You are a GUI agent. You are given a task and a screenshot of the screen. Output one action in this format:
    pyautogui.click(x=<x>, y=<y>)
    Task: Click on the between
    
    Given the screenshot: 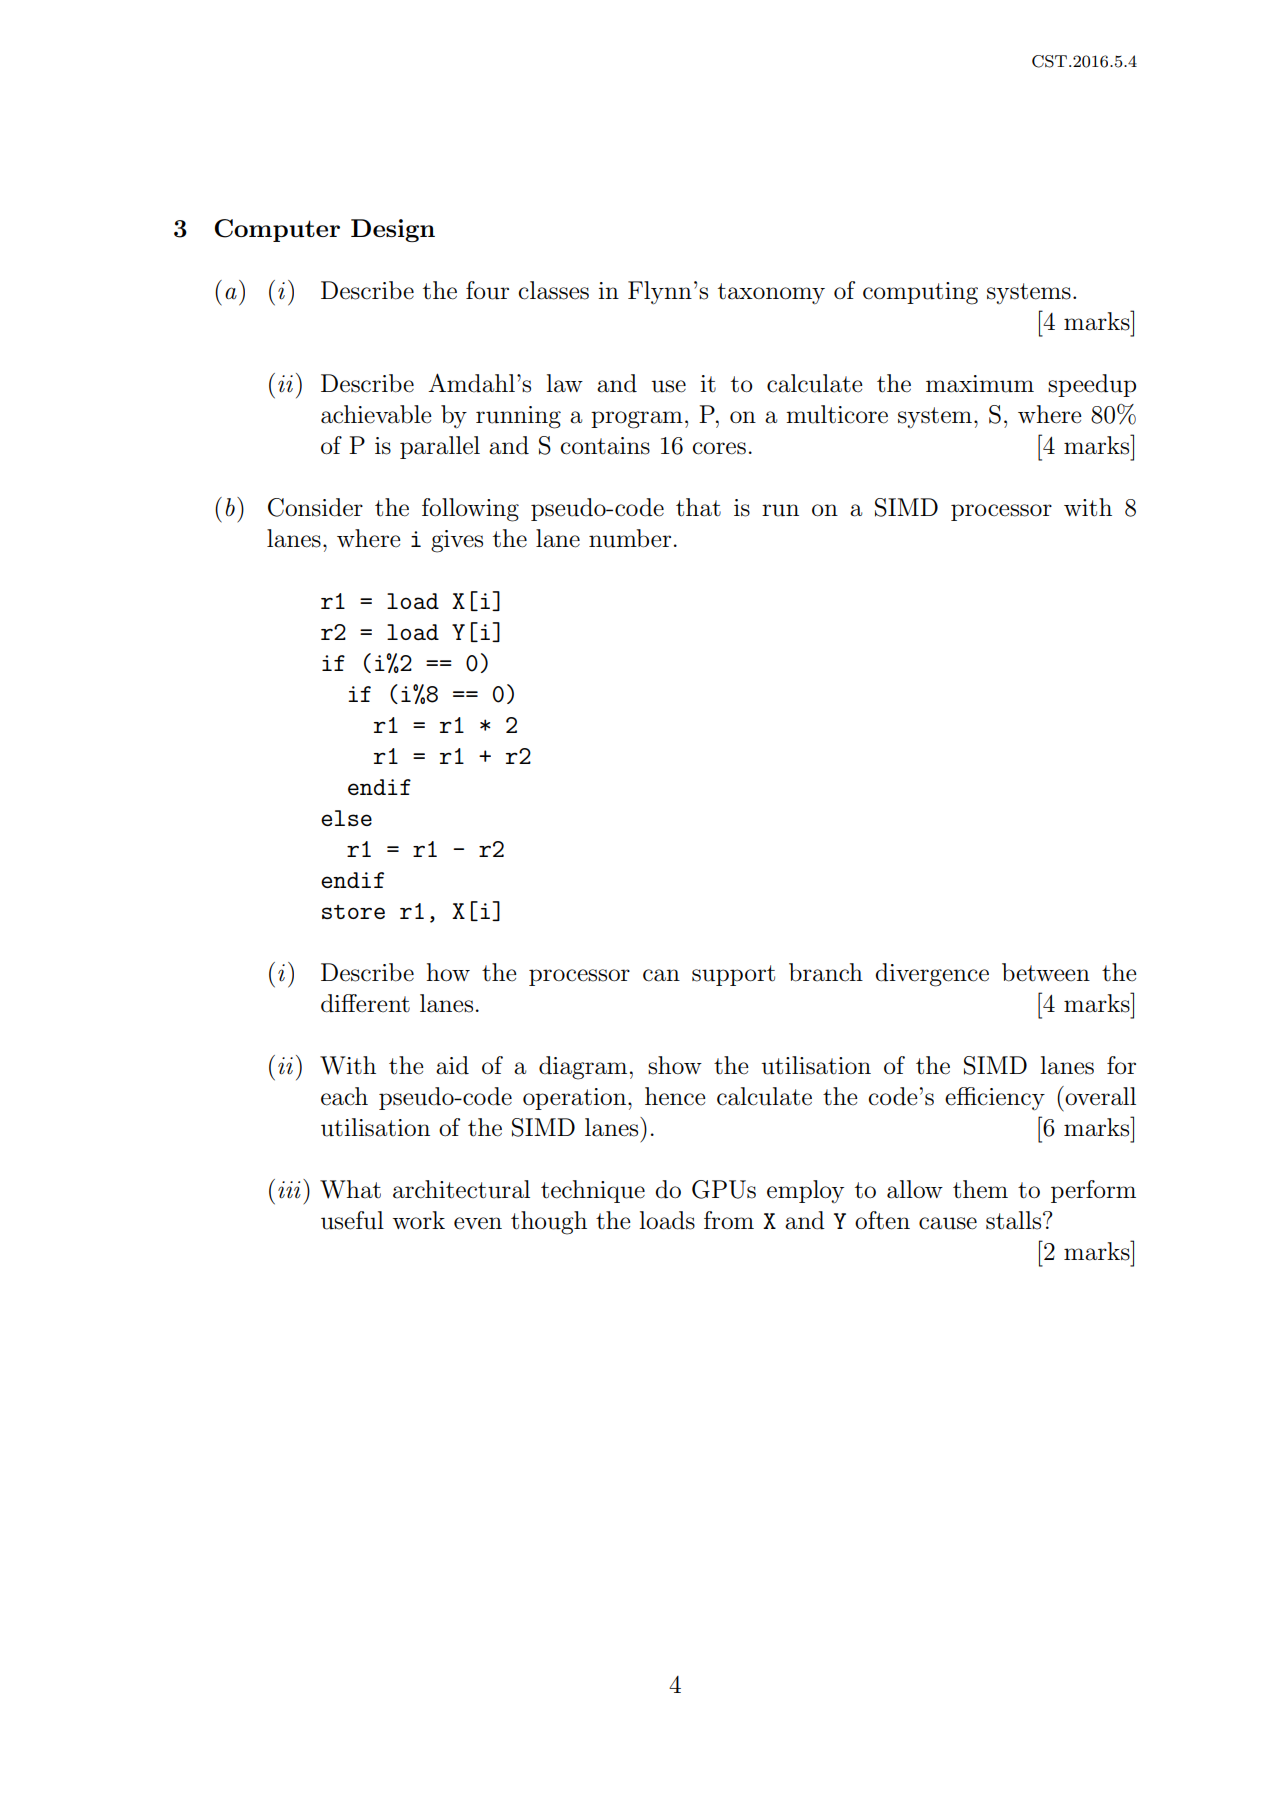 What is the action you would take?
    pyautogui.click(x=1046, y=972)
